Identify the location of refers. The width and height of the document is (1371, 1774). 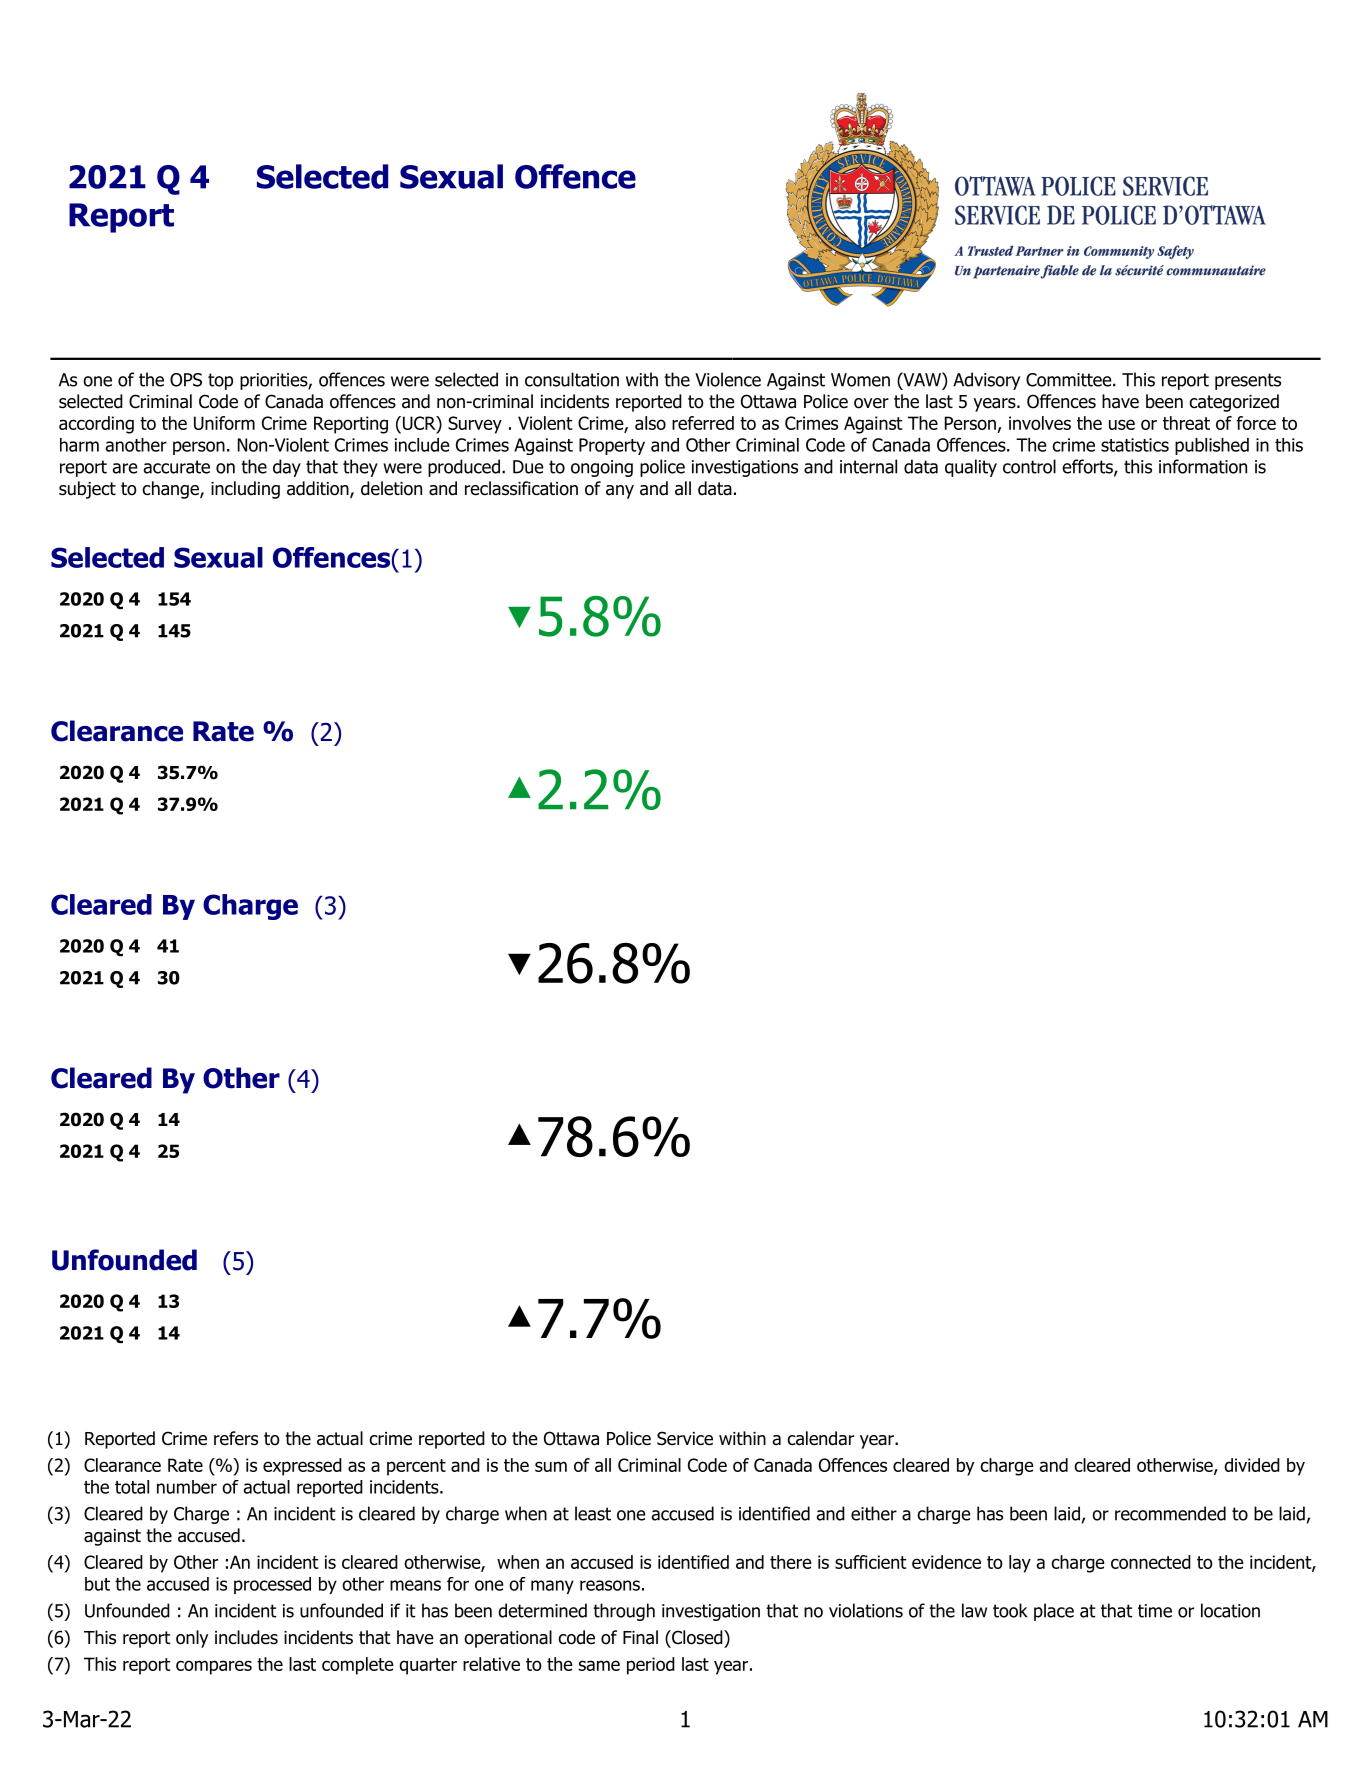
(236, 1438).
